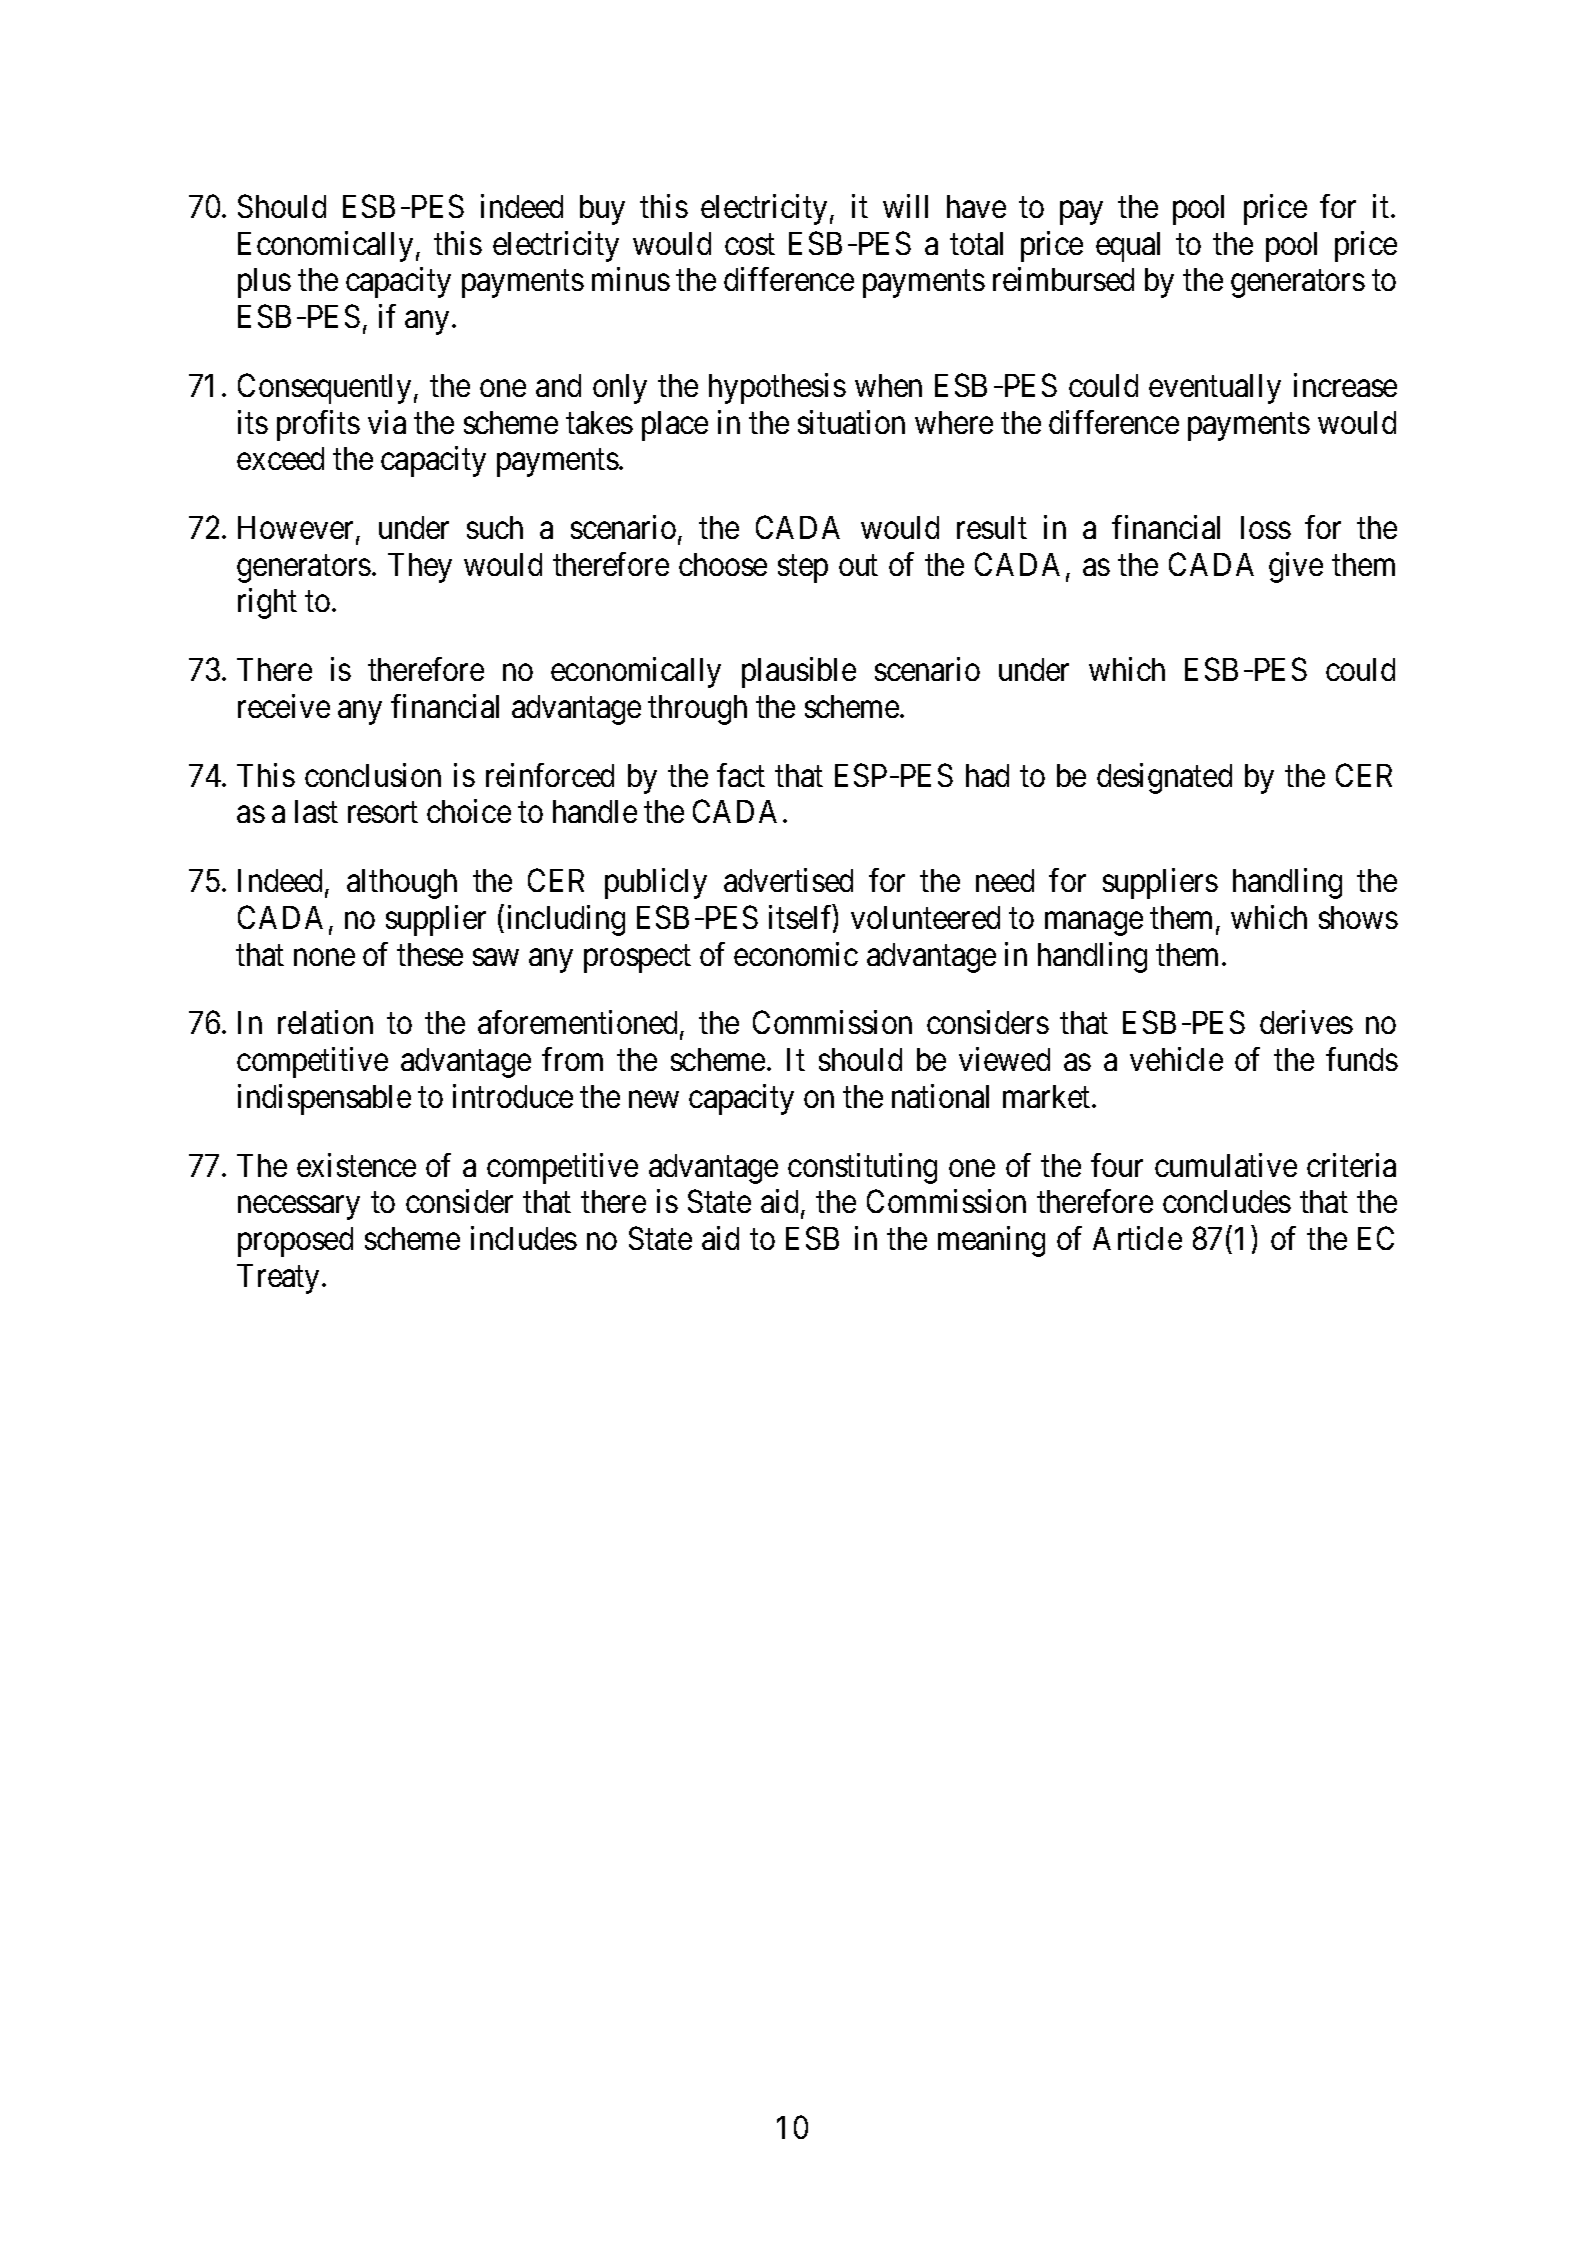 Image resolution: width=1585 pixels, height=2243 pixels. Describe the element at coordinates (750, 244) in the image. I see `cost` at that location.
